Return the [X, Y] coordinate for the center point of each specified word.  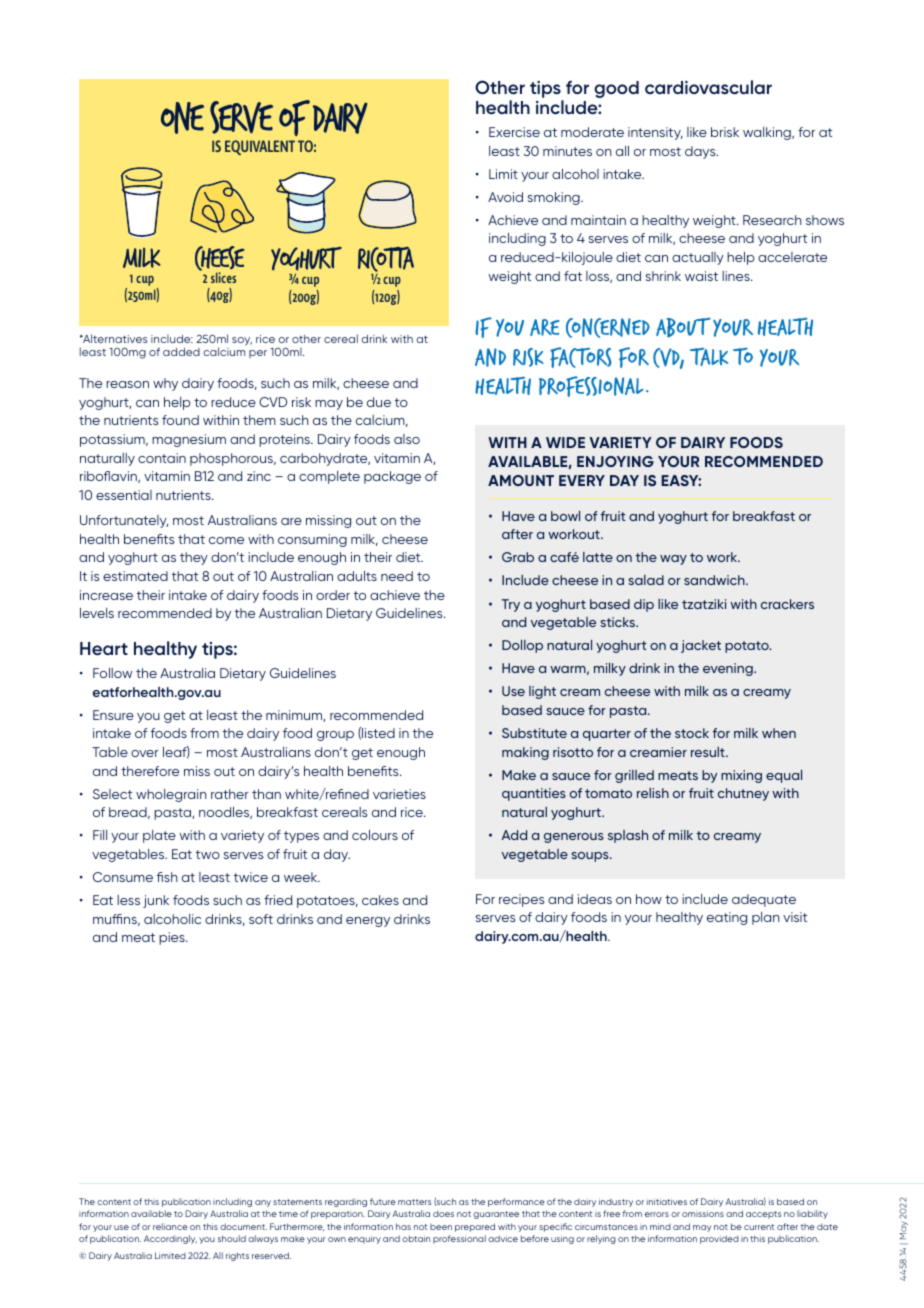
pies [173, 938]
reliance [170, 1226]
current [759, 1227]
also [407, 439]
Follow [112, 673]
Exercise [514, 132]
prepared [475, 1227]
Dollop [522, 646]
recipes [521, 900]
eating [727, 918]
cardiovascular [708, 87]
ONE [182, 118]
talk [709, 357]
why [165, 384]
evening [729, 669]
